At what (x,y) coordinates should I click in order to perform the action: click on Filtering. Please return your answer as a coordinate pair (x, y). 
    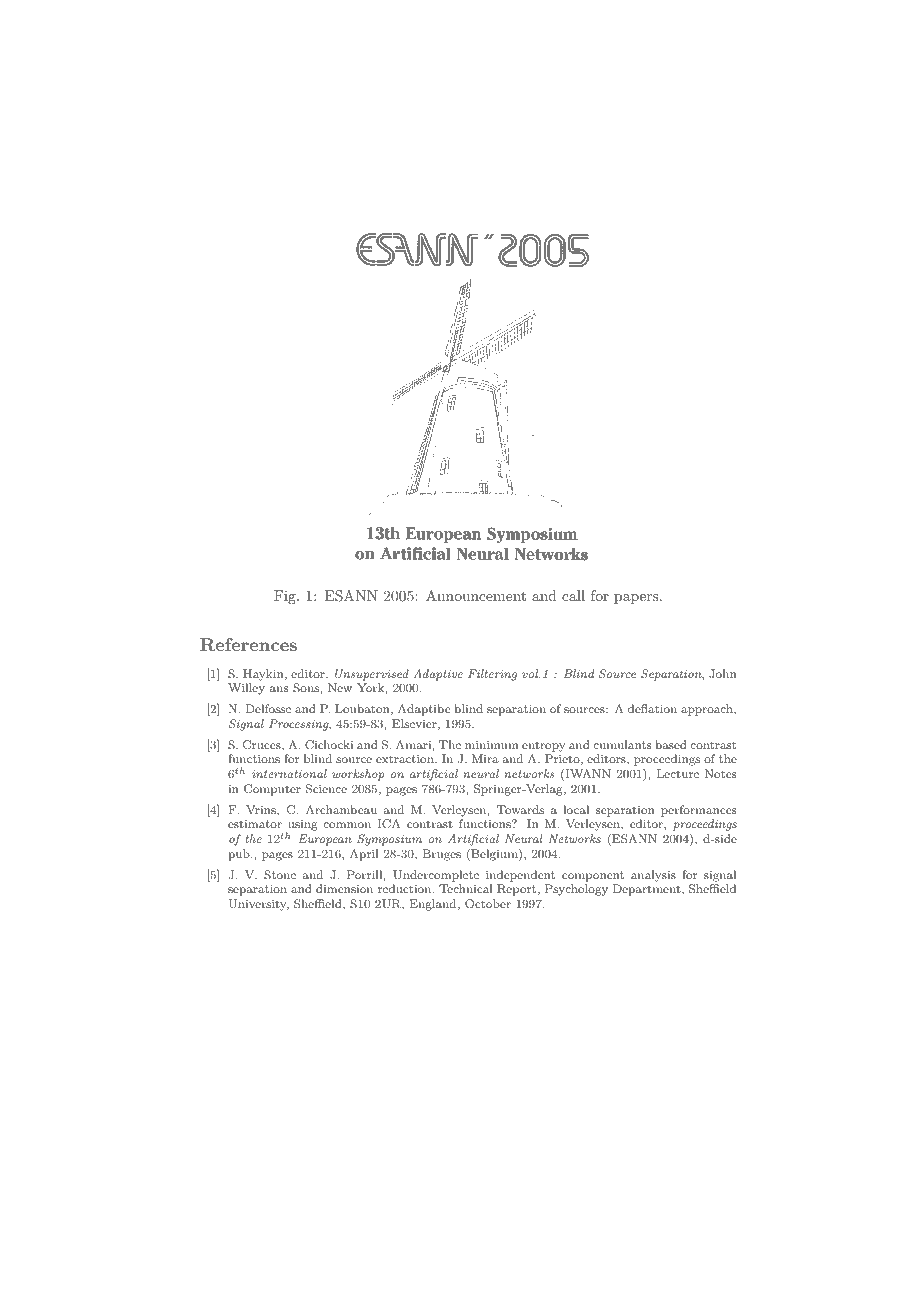
    Looking at the image, I should click on (492, 675).
